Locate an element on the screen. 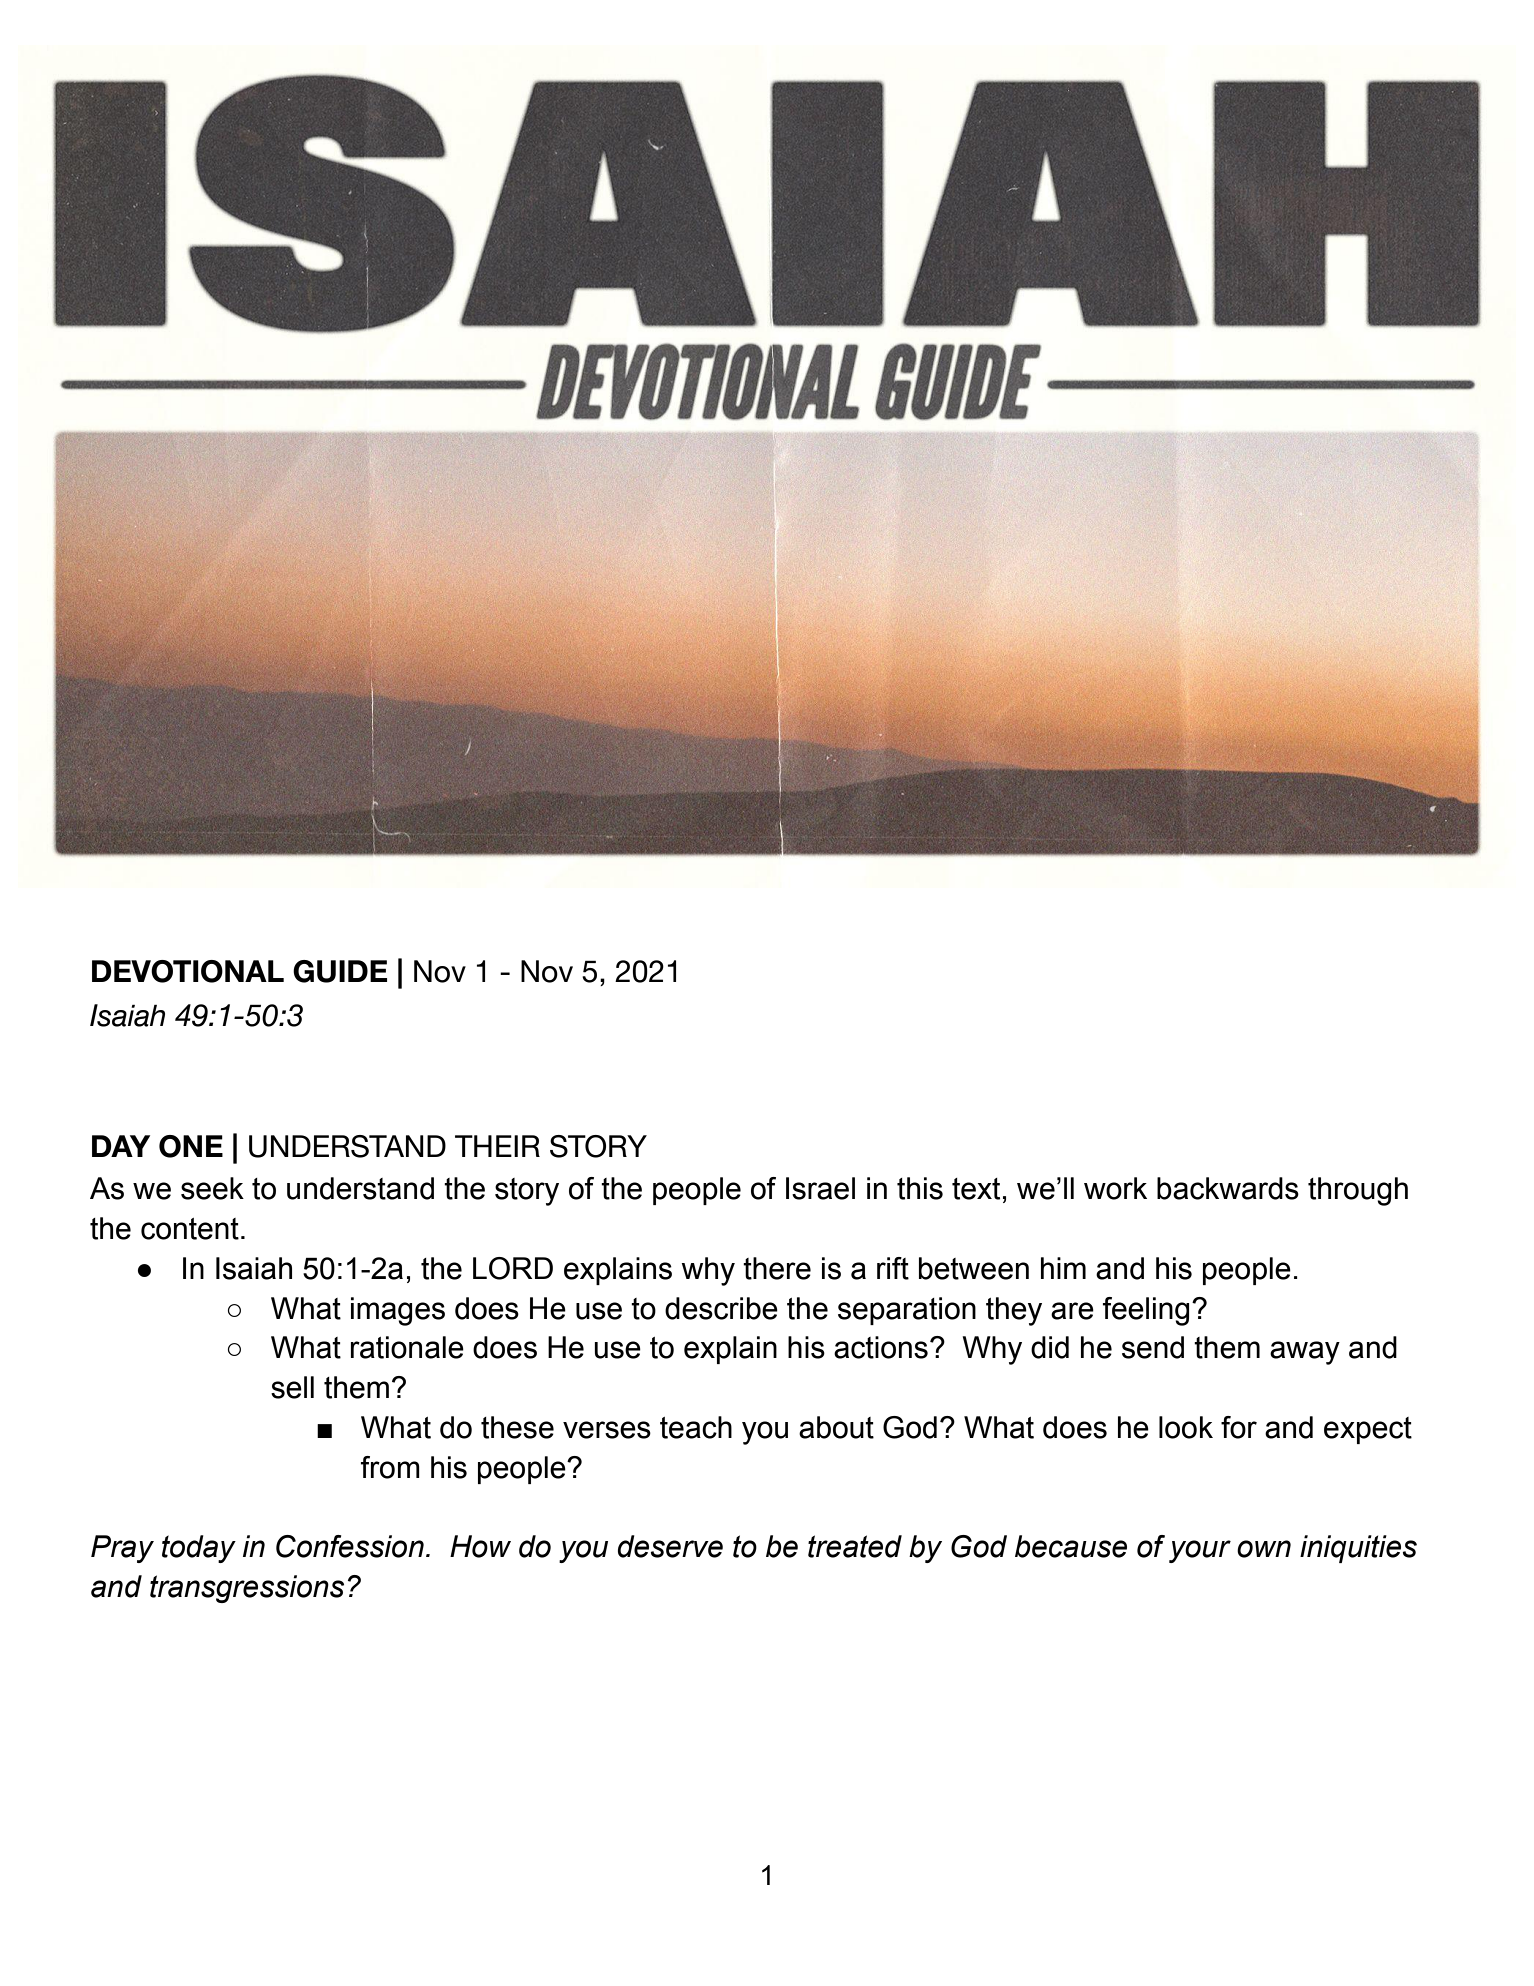 This screenshot has width=1534, height=1986. teach is located at coordinates (696, 1427).
